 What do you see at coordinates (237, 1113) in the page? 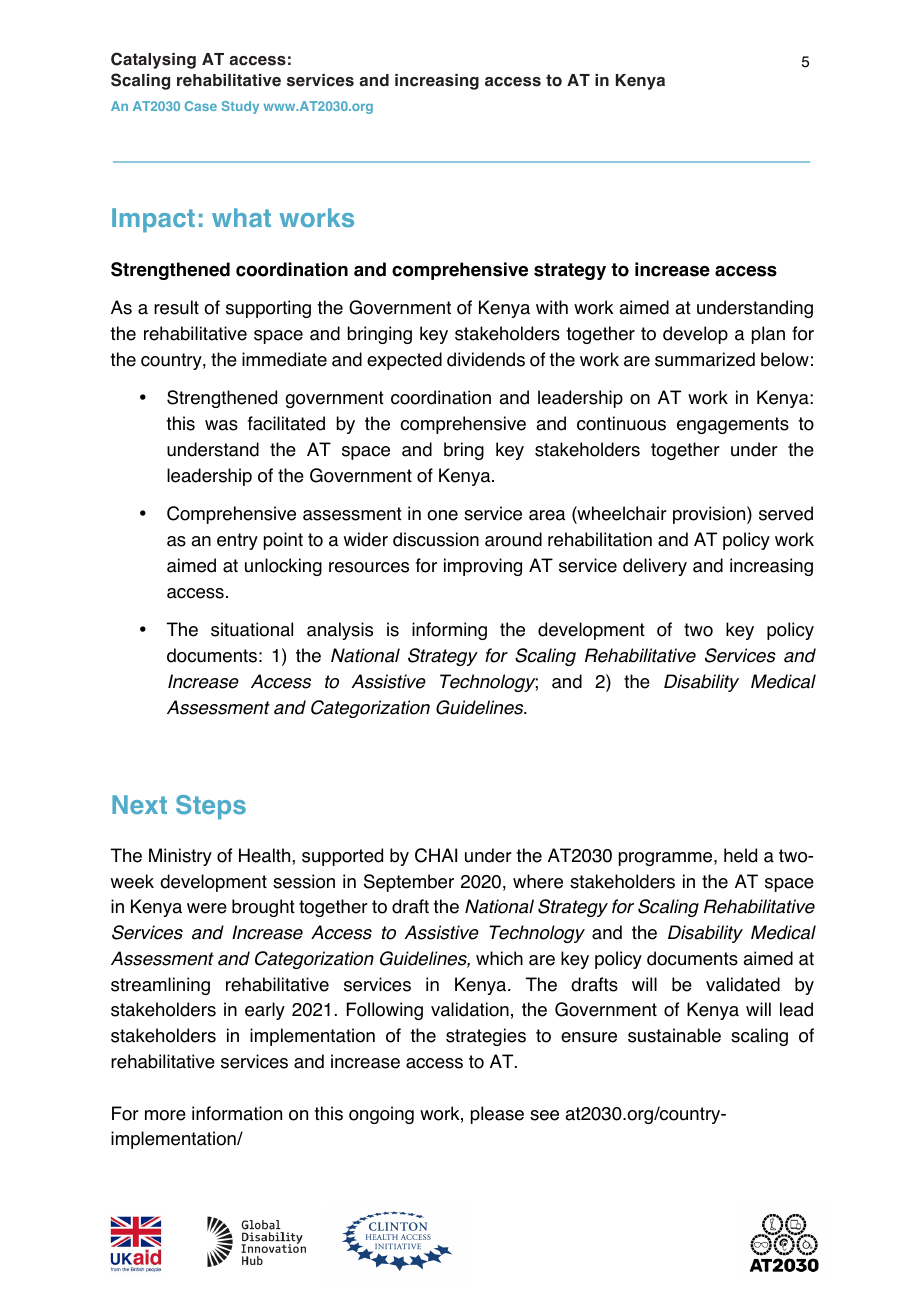
I see `information` at bounding box center [237, 1113].
